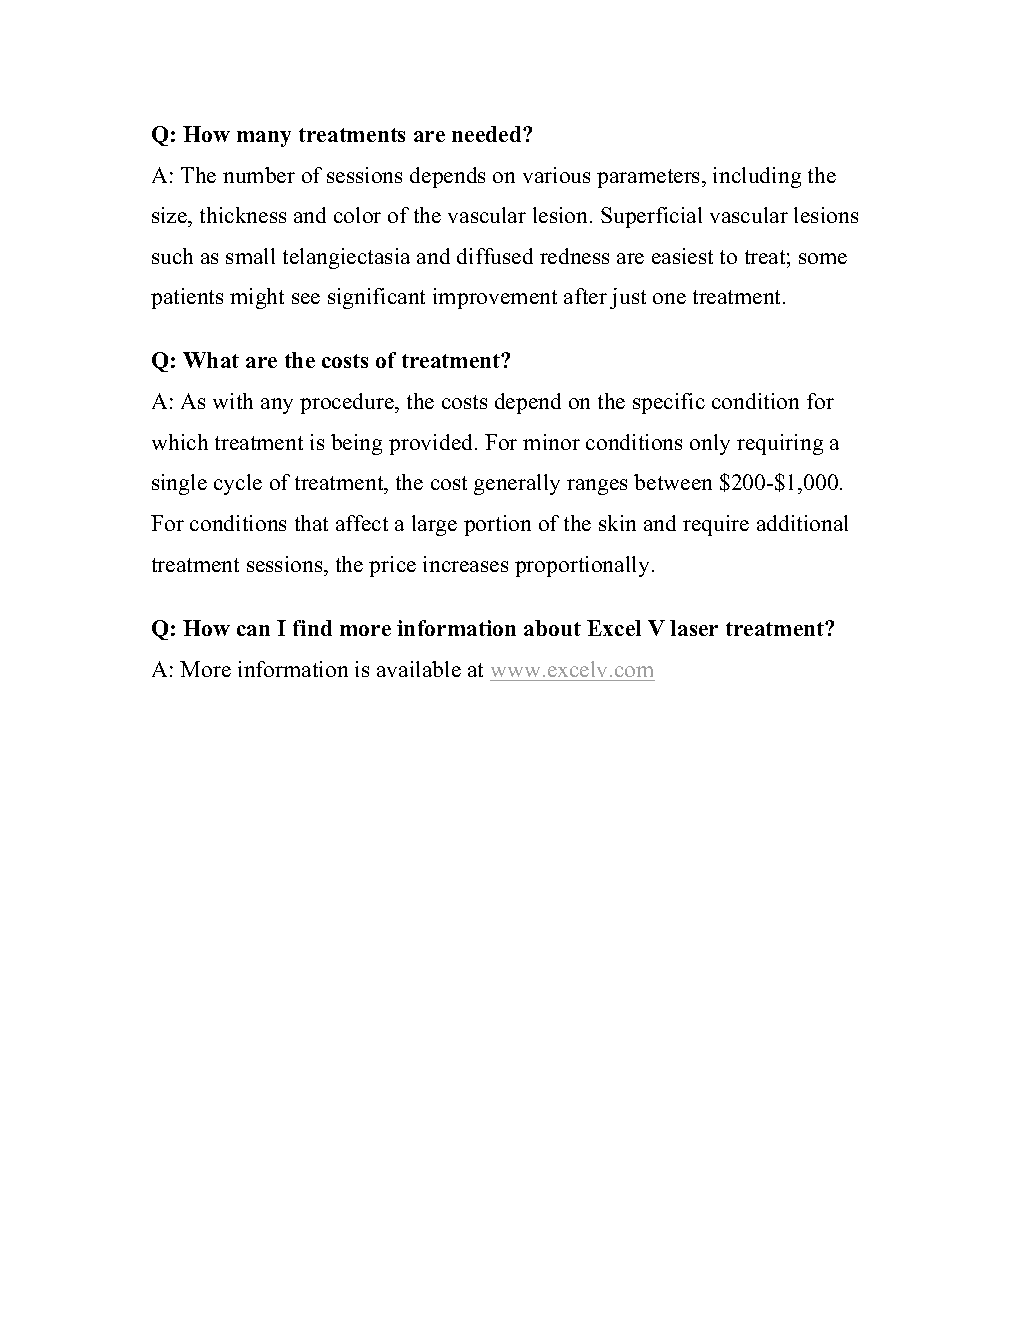  Describe the element at coordinates (264, 139) in the document. I see `many` at that location.
